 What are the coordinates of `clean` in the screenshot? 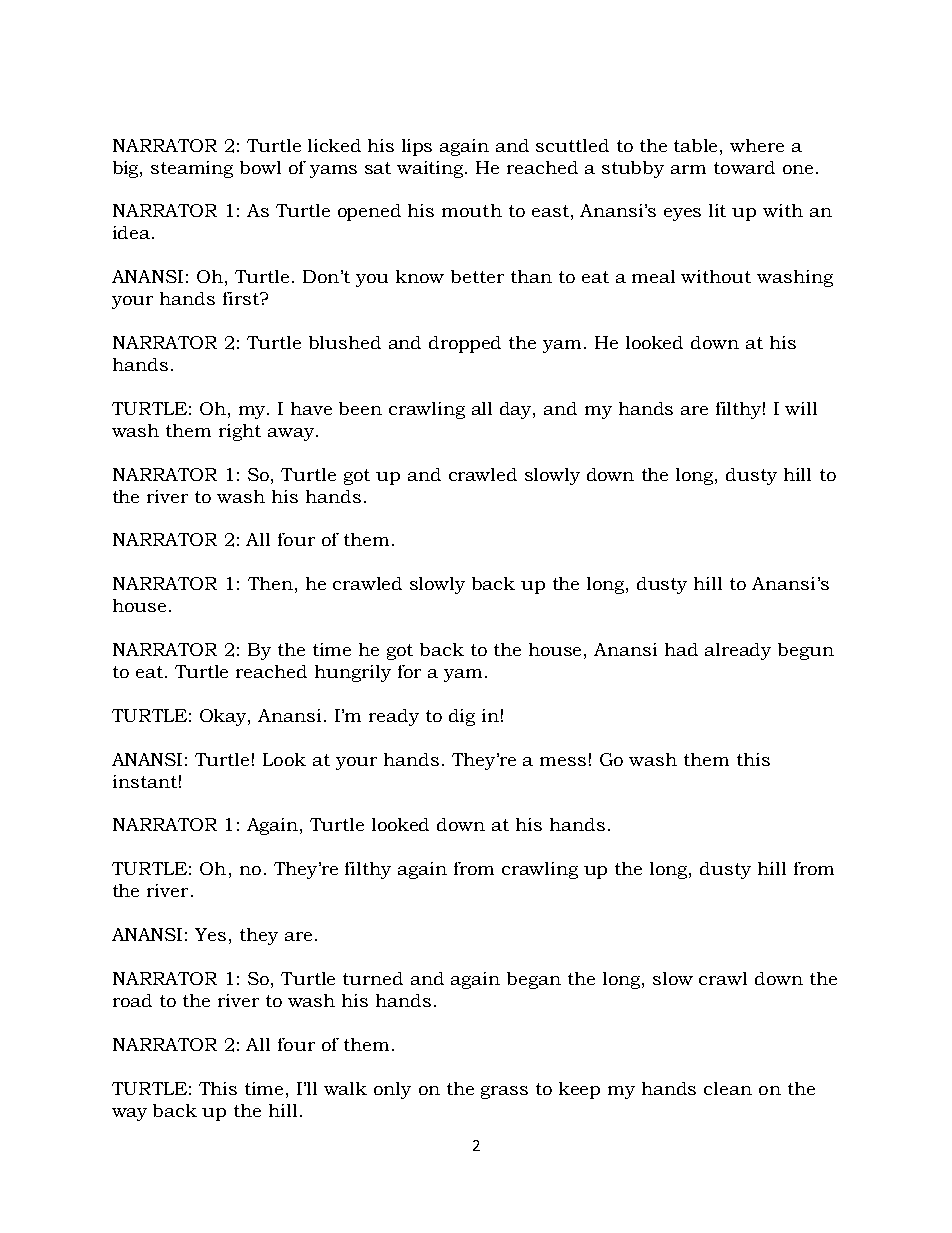 It's located at (728, 1088).
